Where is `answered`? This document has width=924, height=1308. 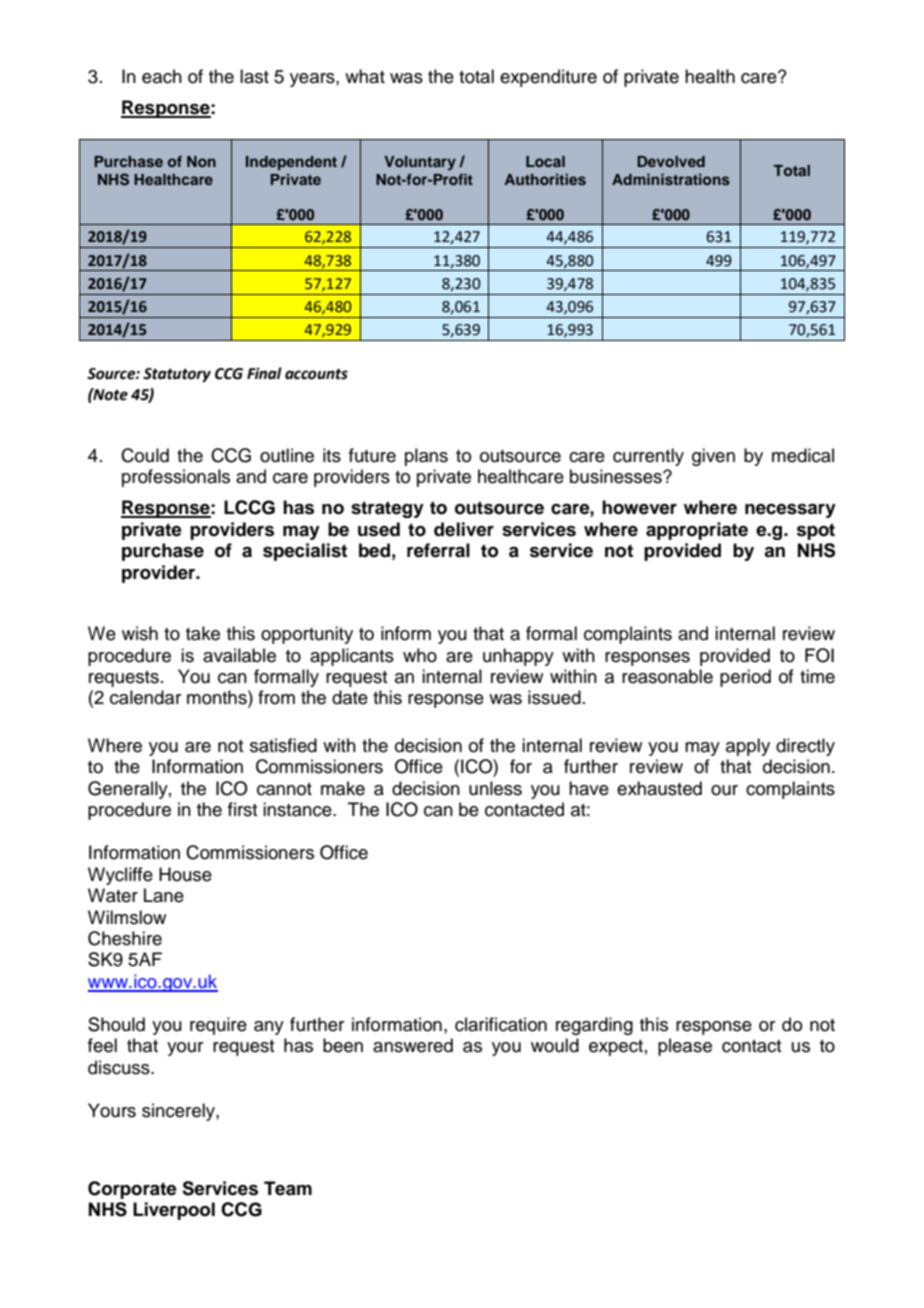
answered is located at coordinates (413, 1045).
